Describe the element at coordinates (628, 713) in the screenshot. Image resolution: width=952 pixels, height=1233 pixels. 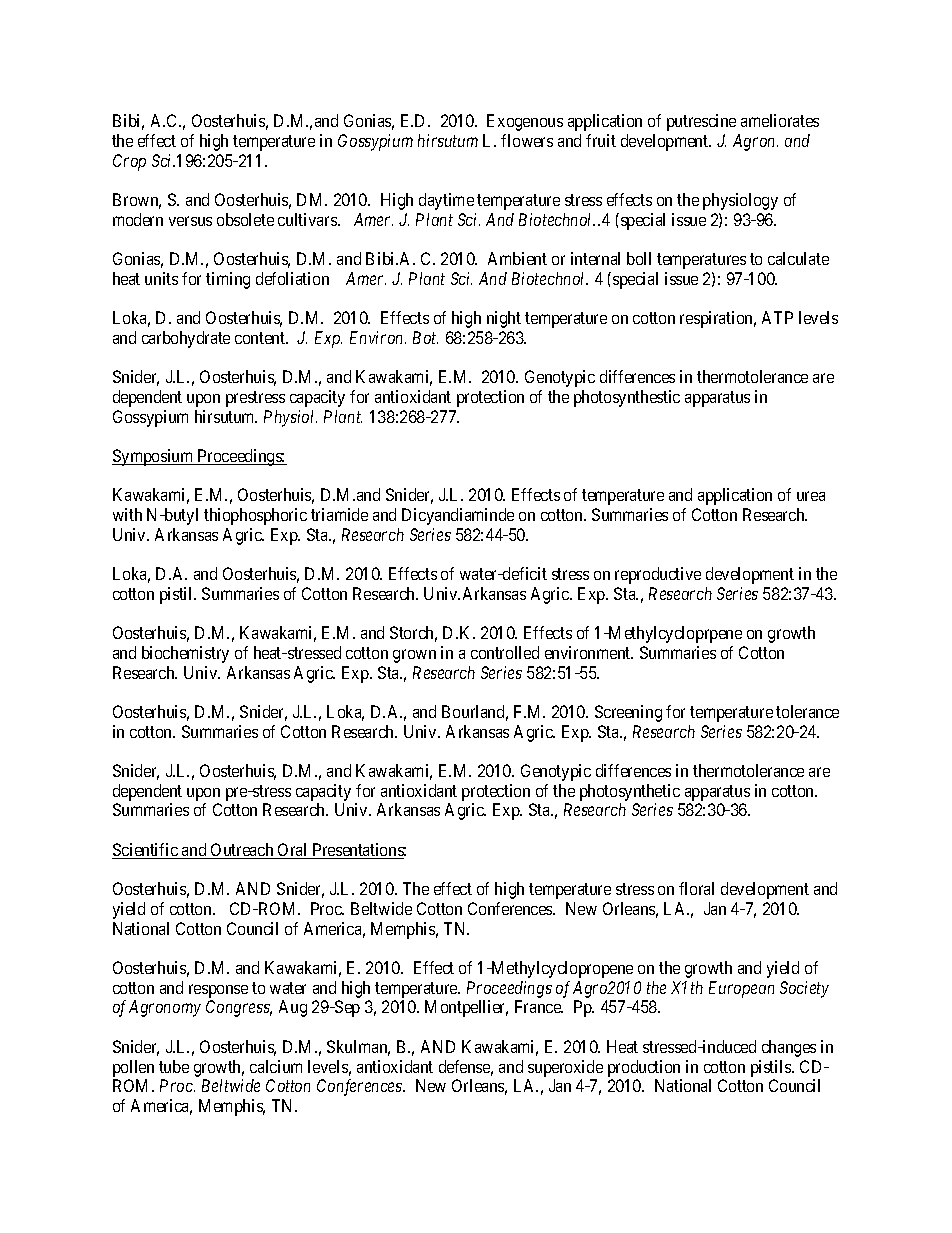
I see `Screening` at that location.
